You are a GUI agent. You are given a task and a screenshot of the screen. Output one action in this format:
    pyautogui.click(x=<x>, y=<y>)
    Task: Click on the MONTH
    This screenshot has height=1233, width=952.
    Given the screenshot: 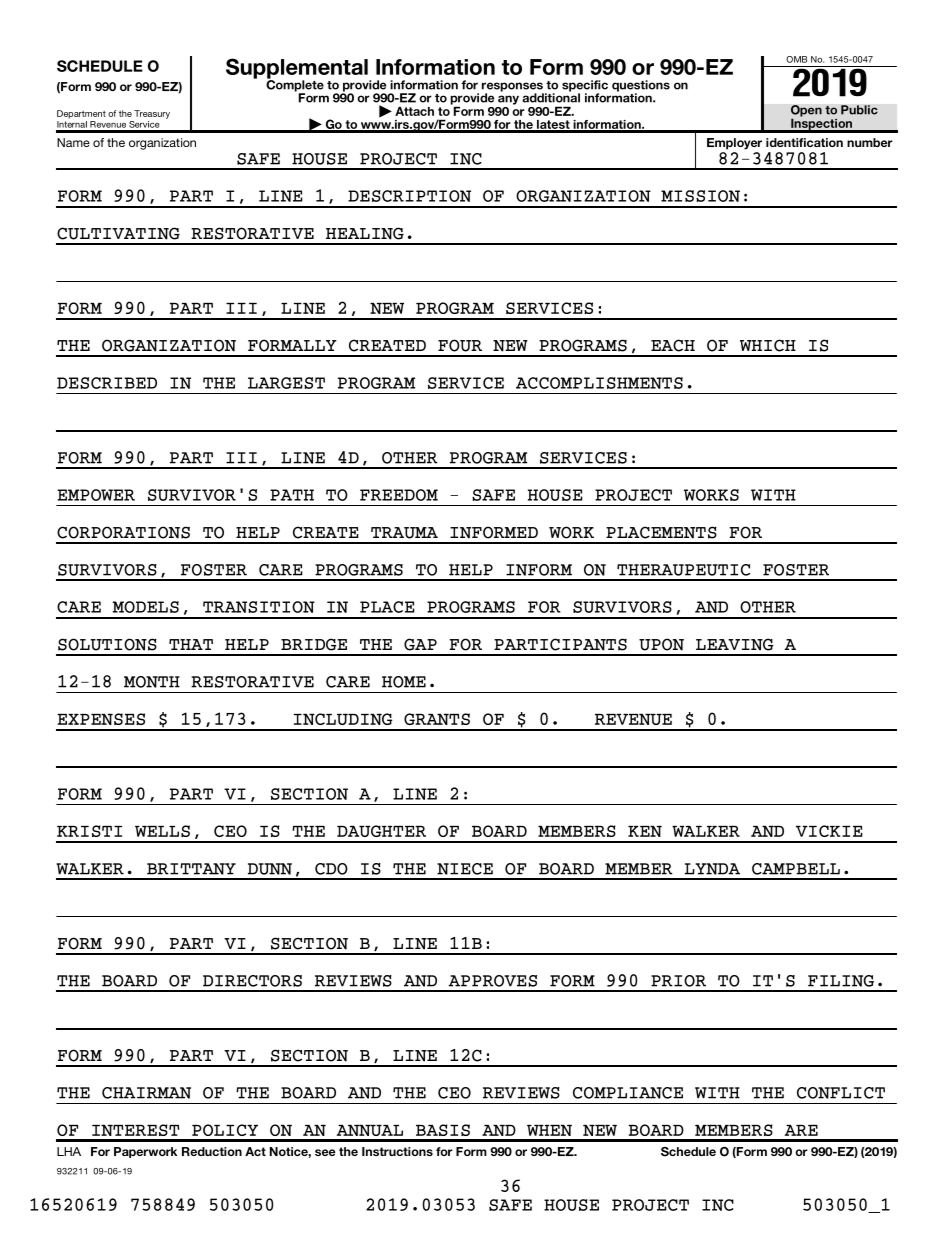 What is the action you would take?
    pyautogui.click(x=152, y=682)
